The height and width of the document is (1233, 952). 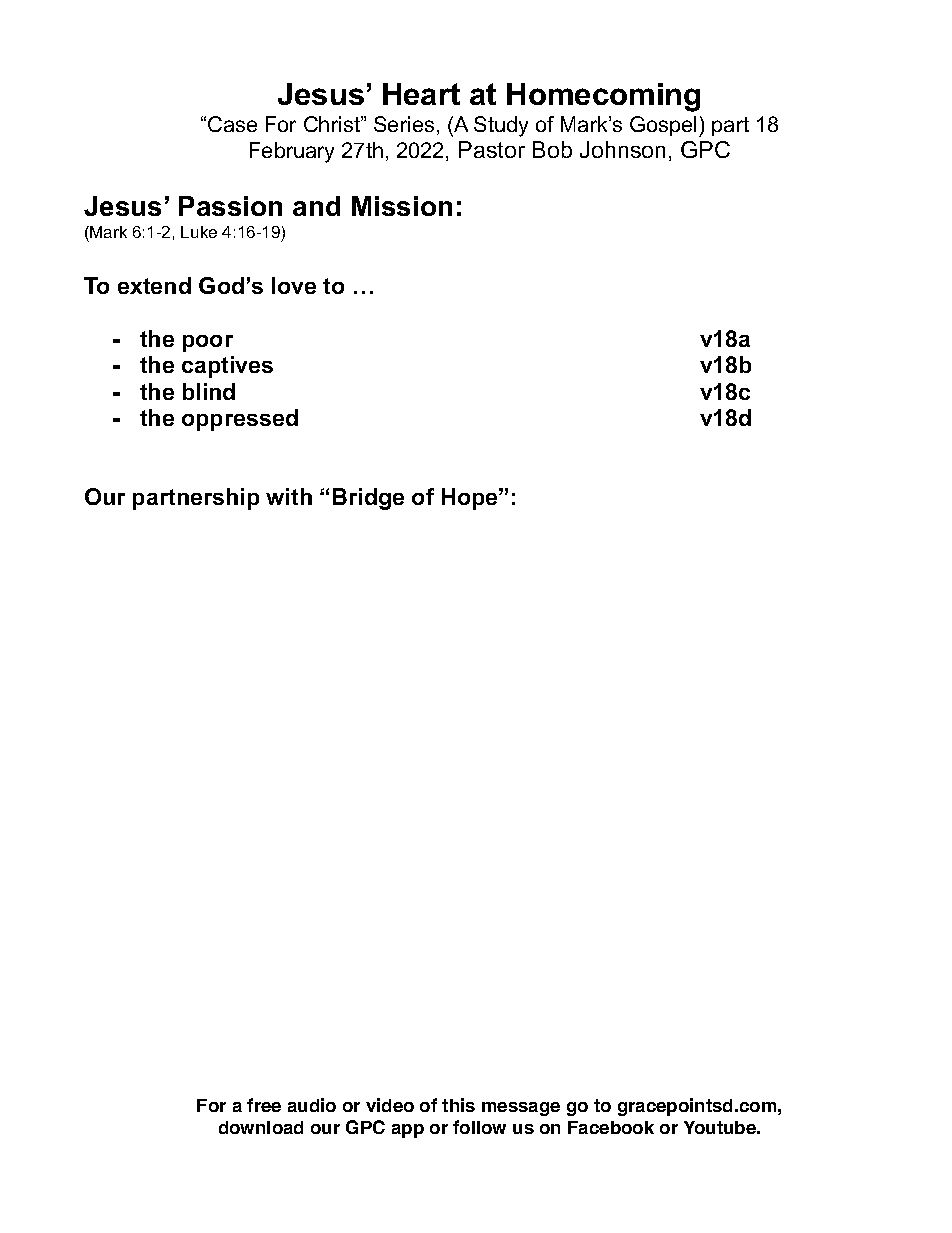 I want to click on video, so click(x=390, y=1105).
